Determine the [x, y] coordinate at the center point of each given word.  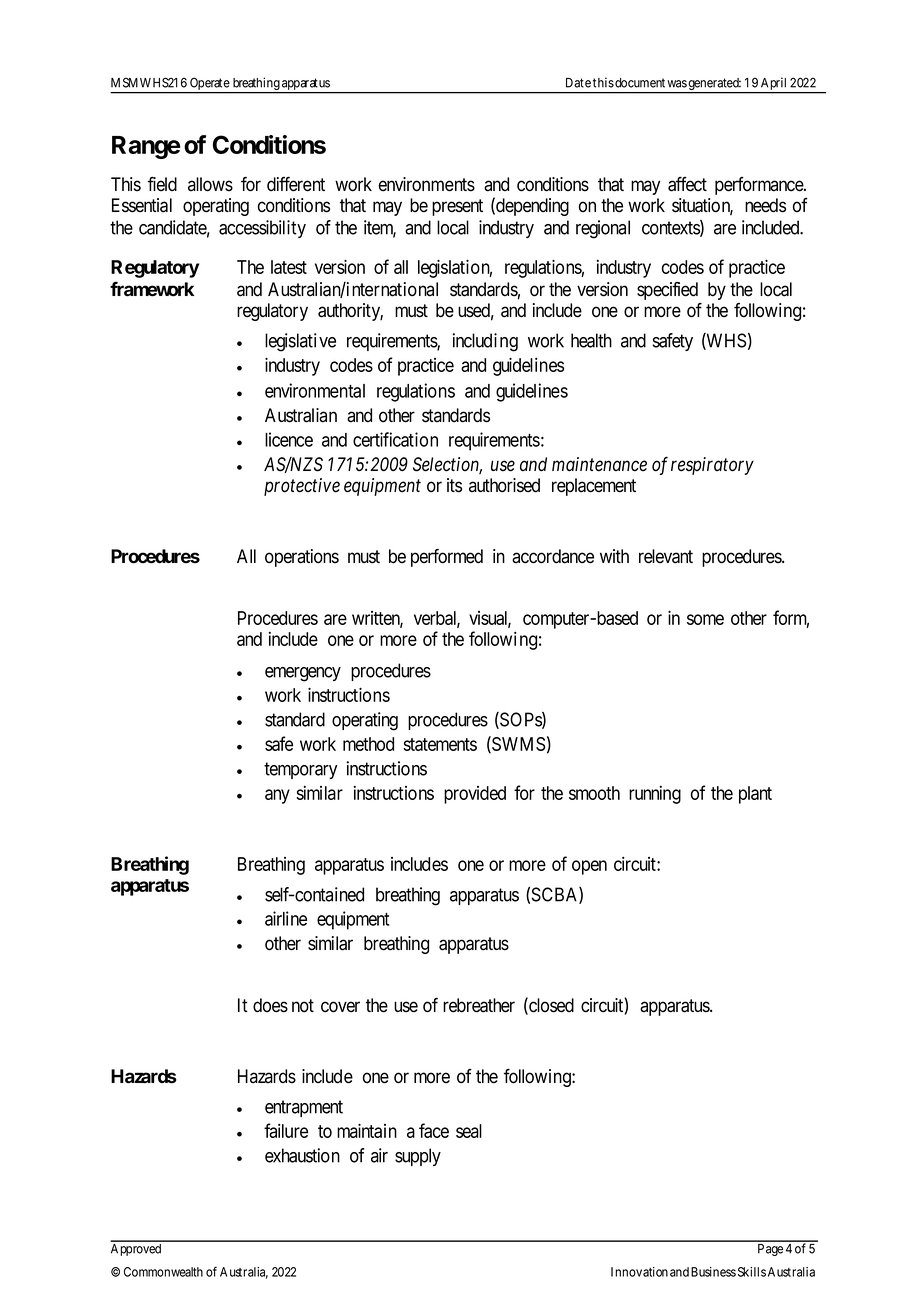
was [677, 84]
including [485, 342]
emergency [303, 674]
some [705, 619]
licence [289, 439]
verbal [437, 619]
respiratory [712, 466]
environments [427, 184]
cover [340, 1007]
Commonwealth [163, 1272]
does [270, 1005]
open [589, 867]
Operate [209, 85]
